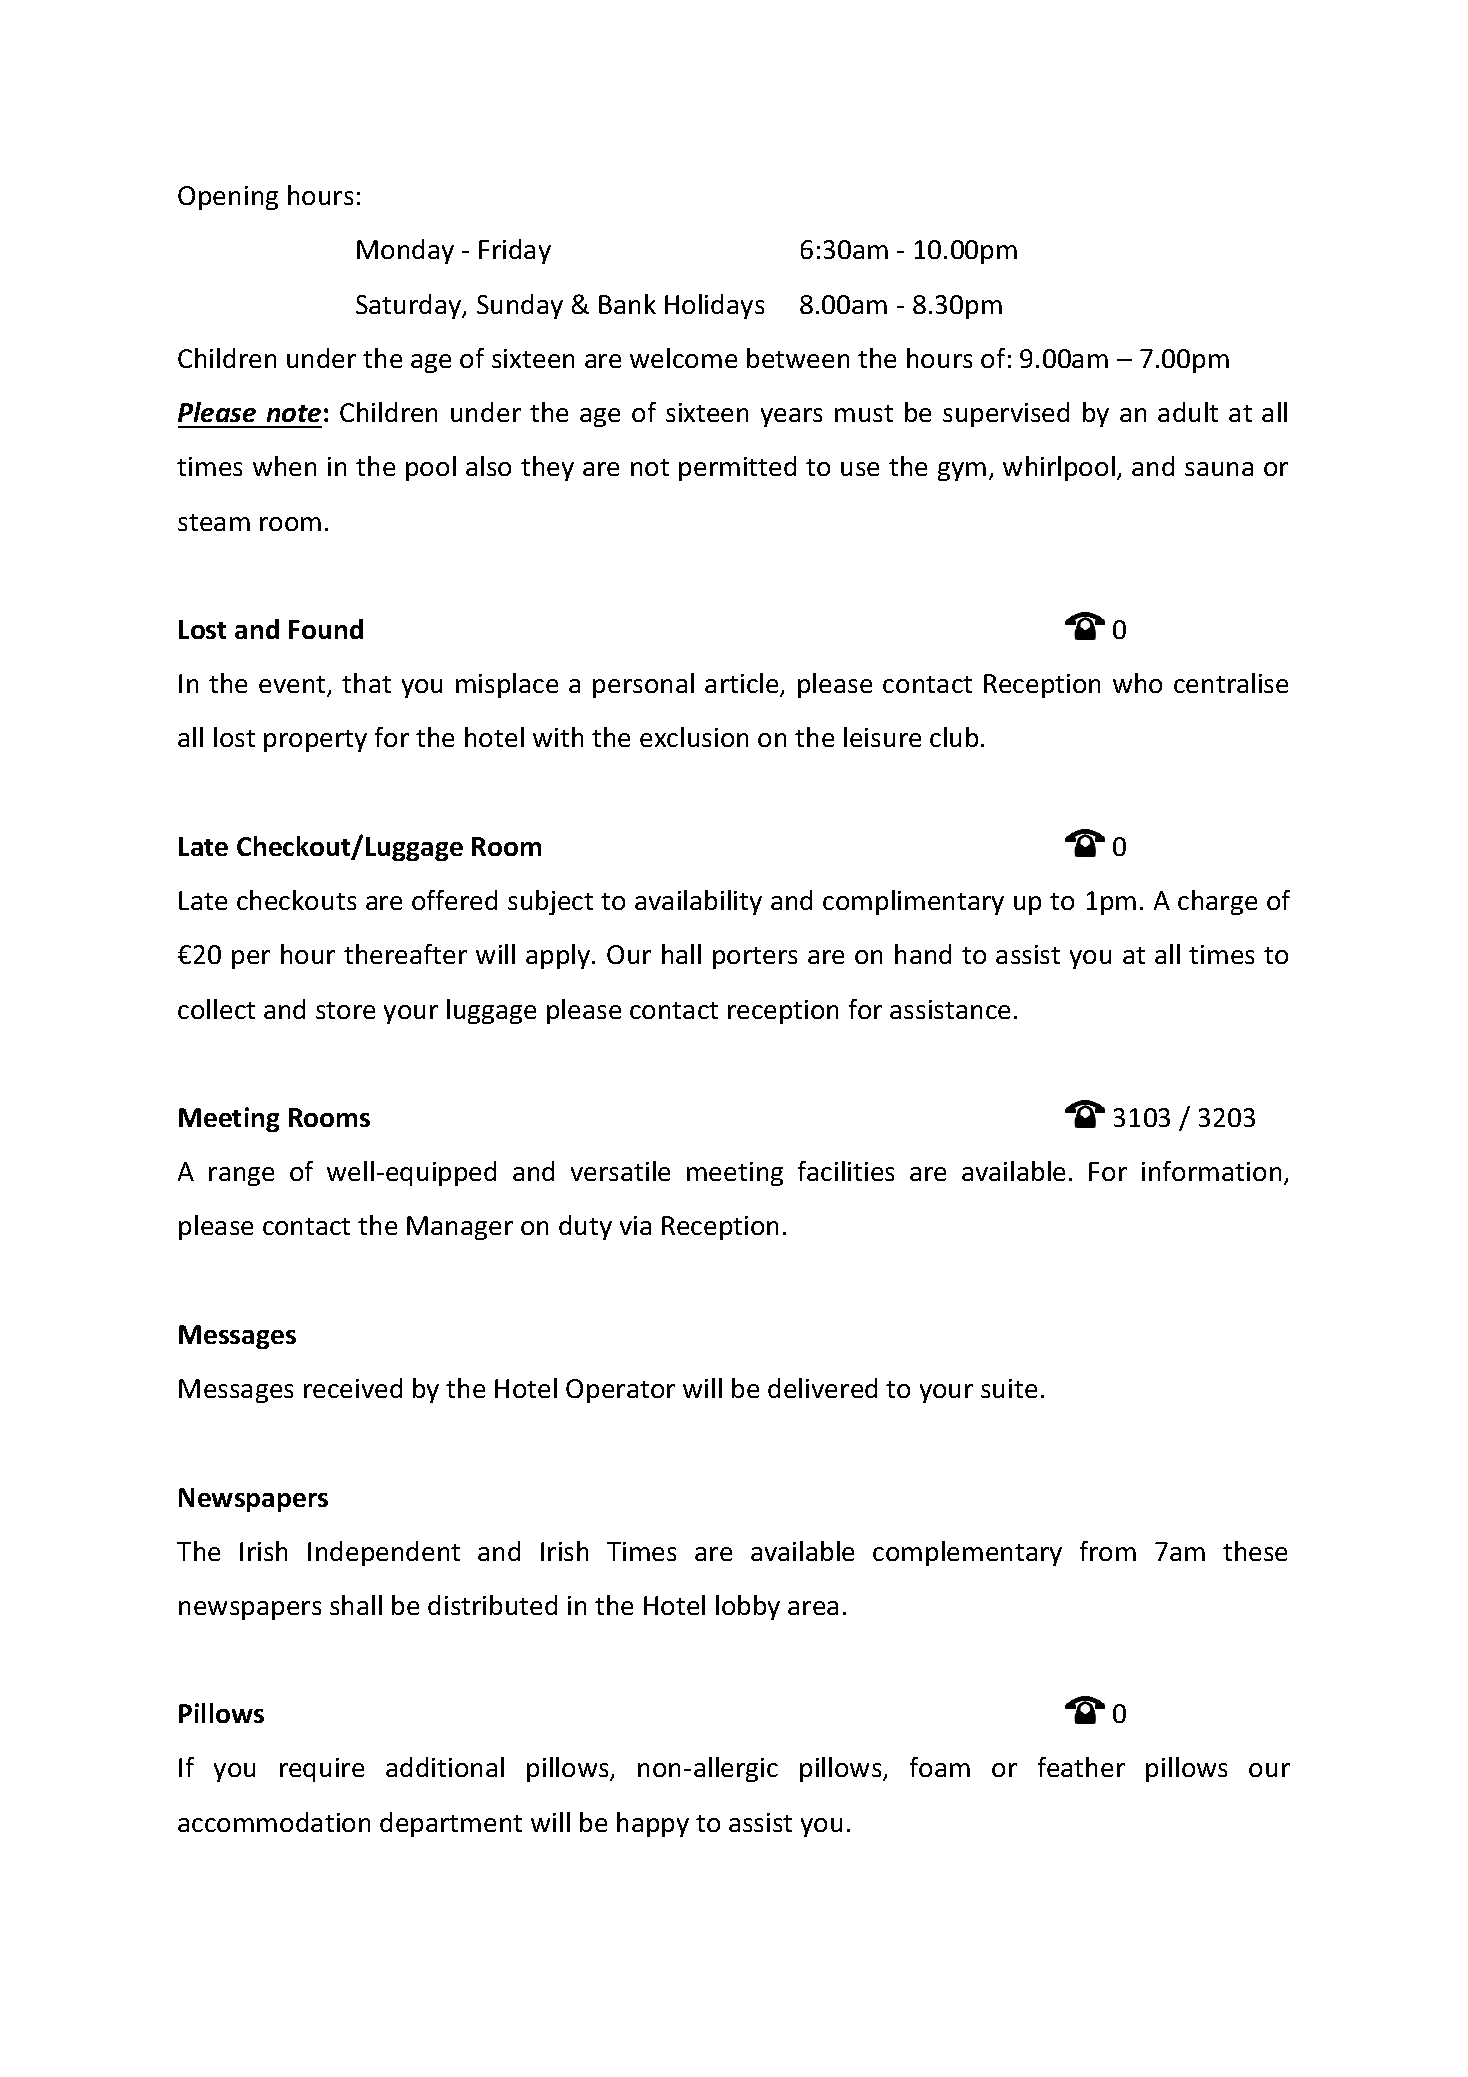 The height and width of the screenshot is (2077, 1468). Describe the element at coordinates (322, 1770) in the screenshot. I see `require` at that location.
